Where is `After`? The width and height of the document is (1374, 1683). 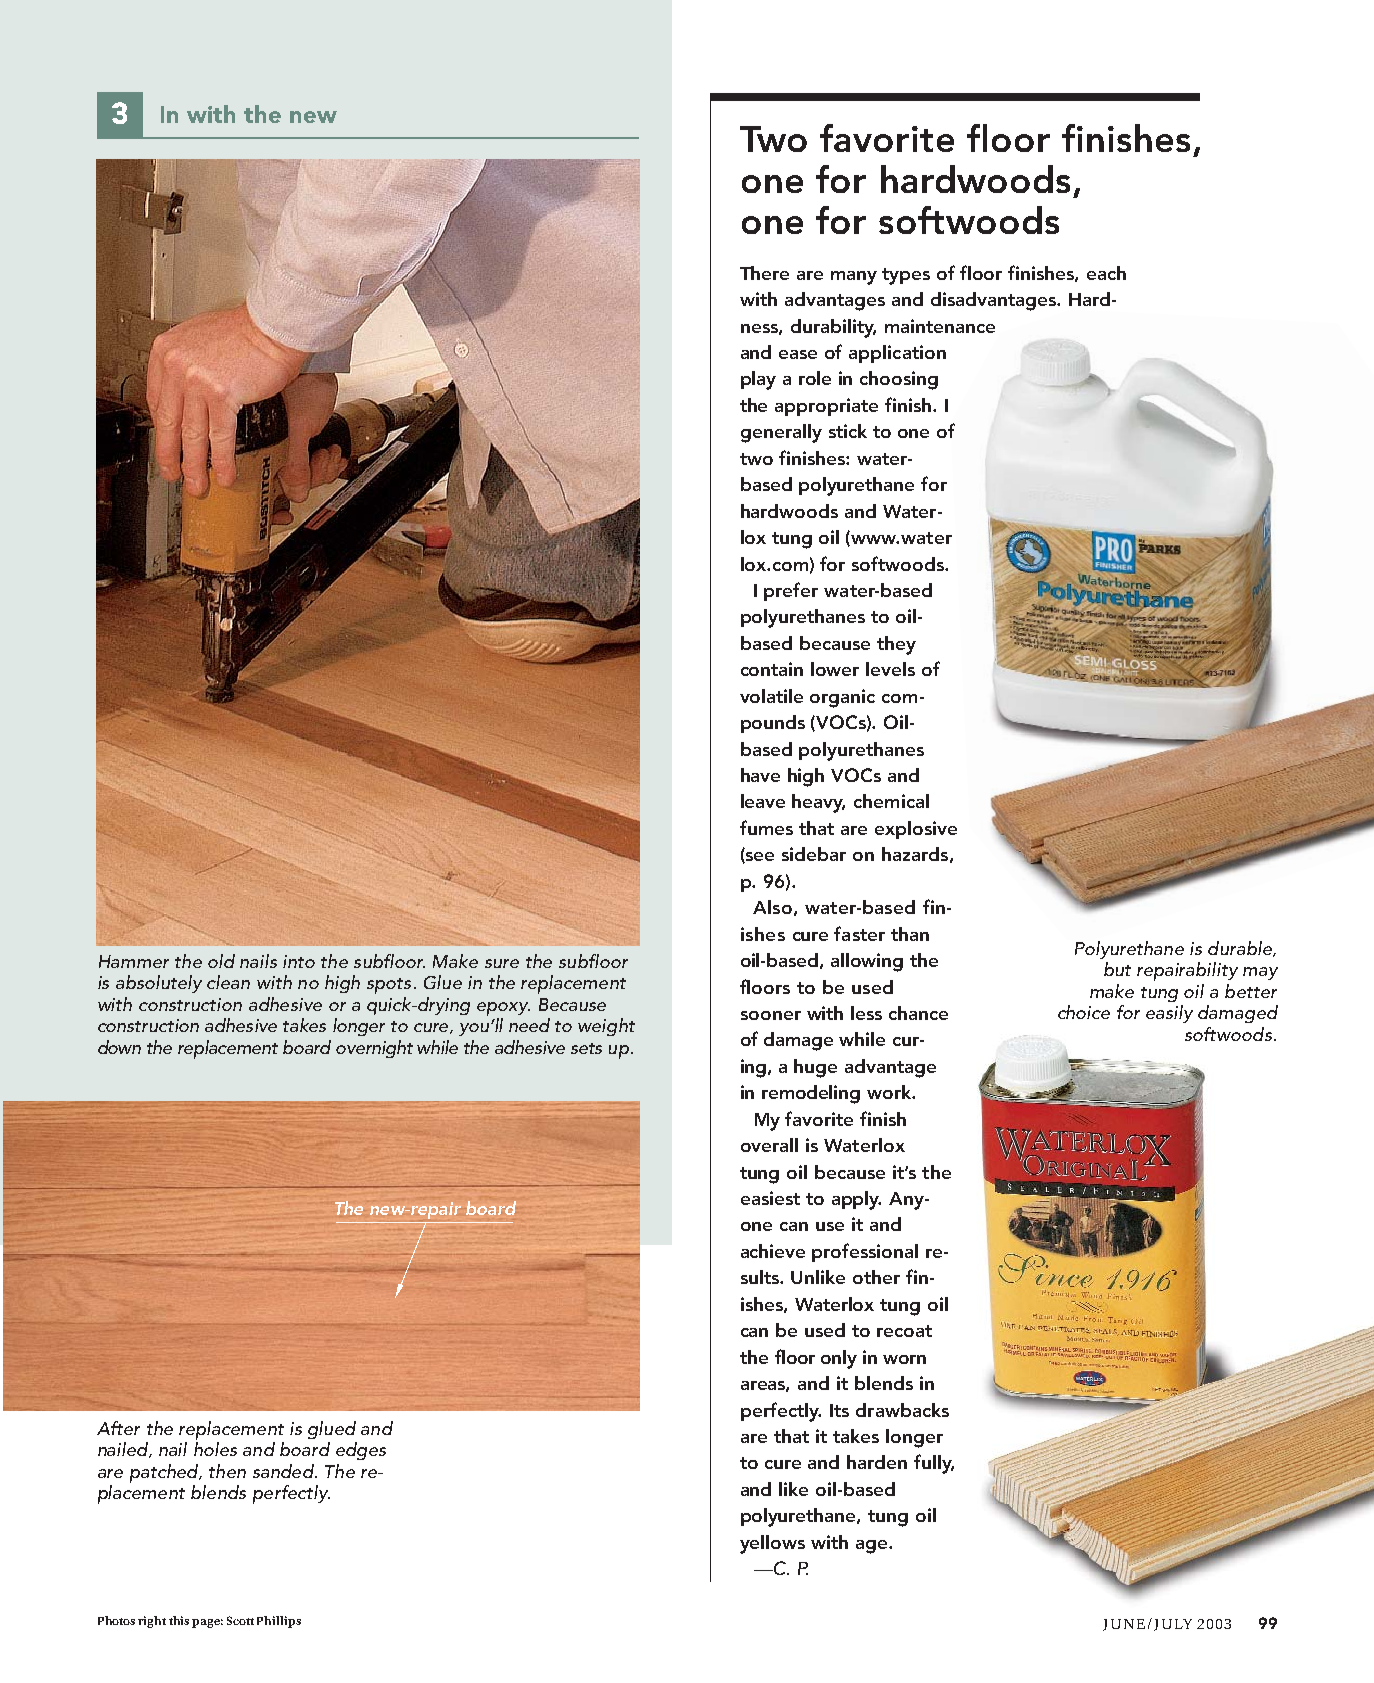
After is located at coordinates (118, 1428).
